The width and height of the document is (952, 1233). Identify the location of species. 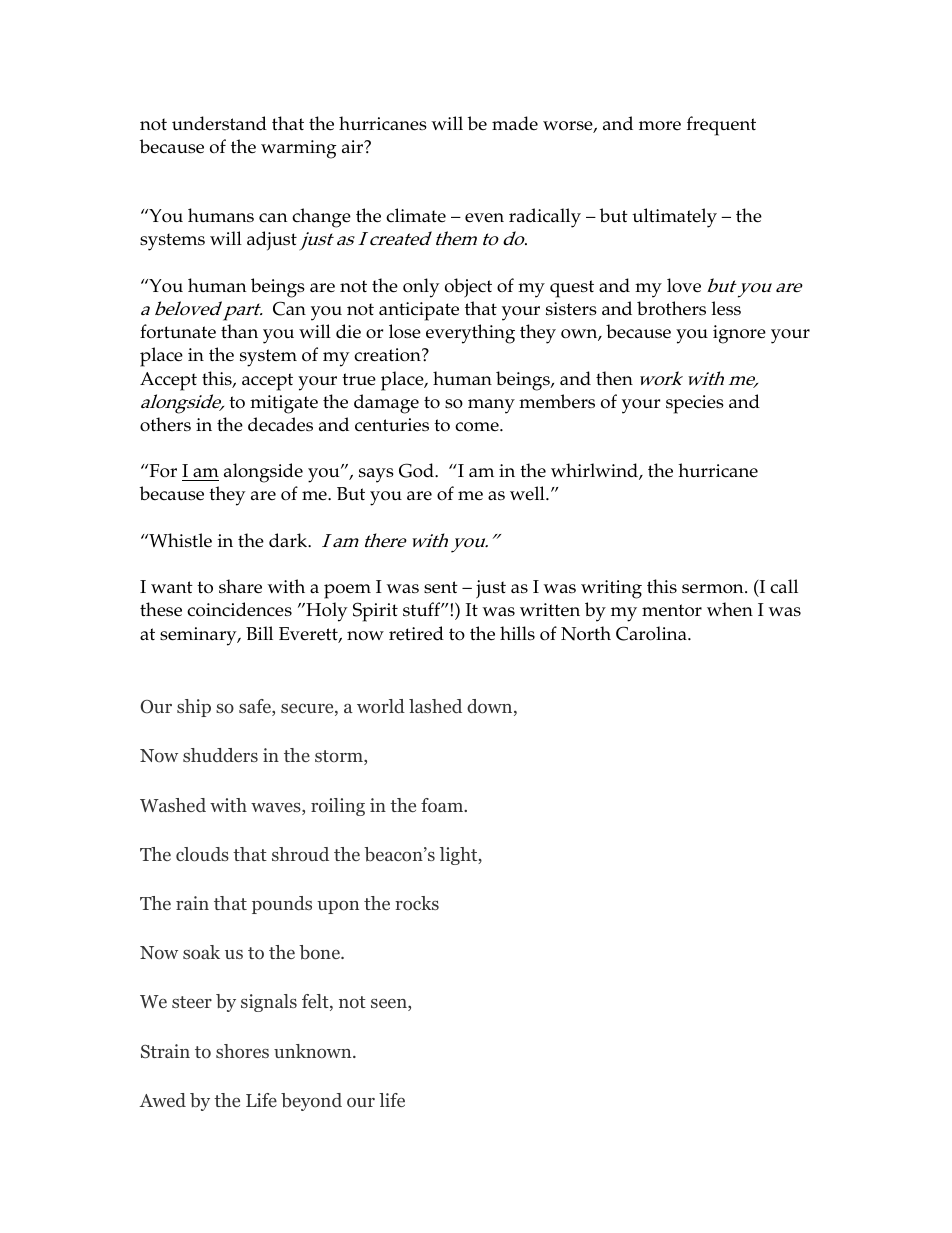
(695, 404).
